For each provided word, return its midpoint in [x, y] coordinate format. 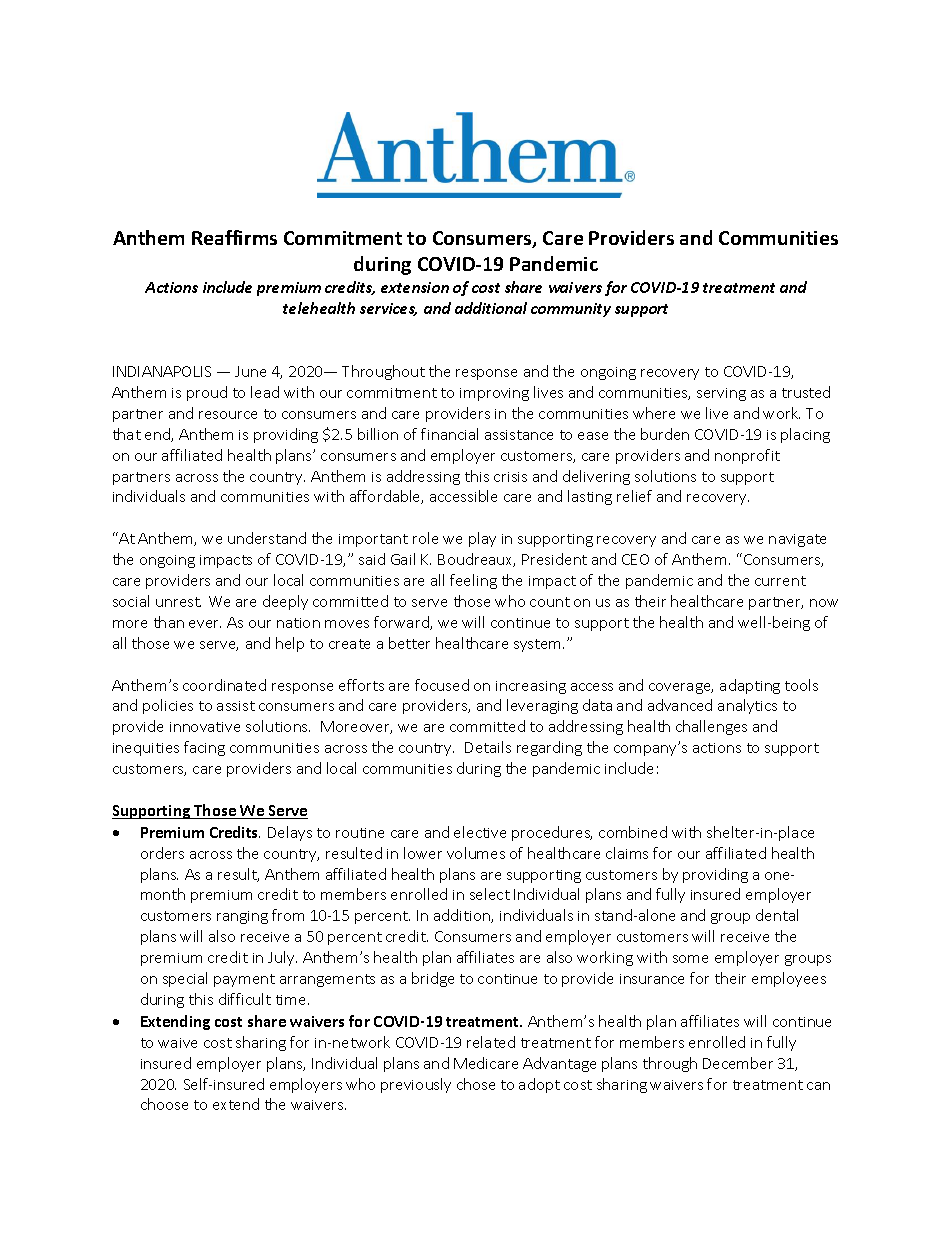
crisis [510, 477]
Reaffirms [234, 237]
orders [162, 853]
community [571, 310]
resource [228, 415]
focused [442, 685]
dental [777, 915]
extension [415, 287]
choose [164, 1104]
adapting [750, 686]
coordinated [224, 685]
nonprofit [747, 456]
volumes [476, 853]
